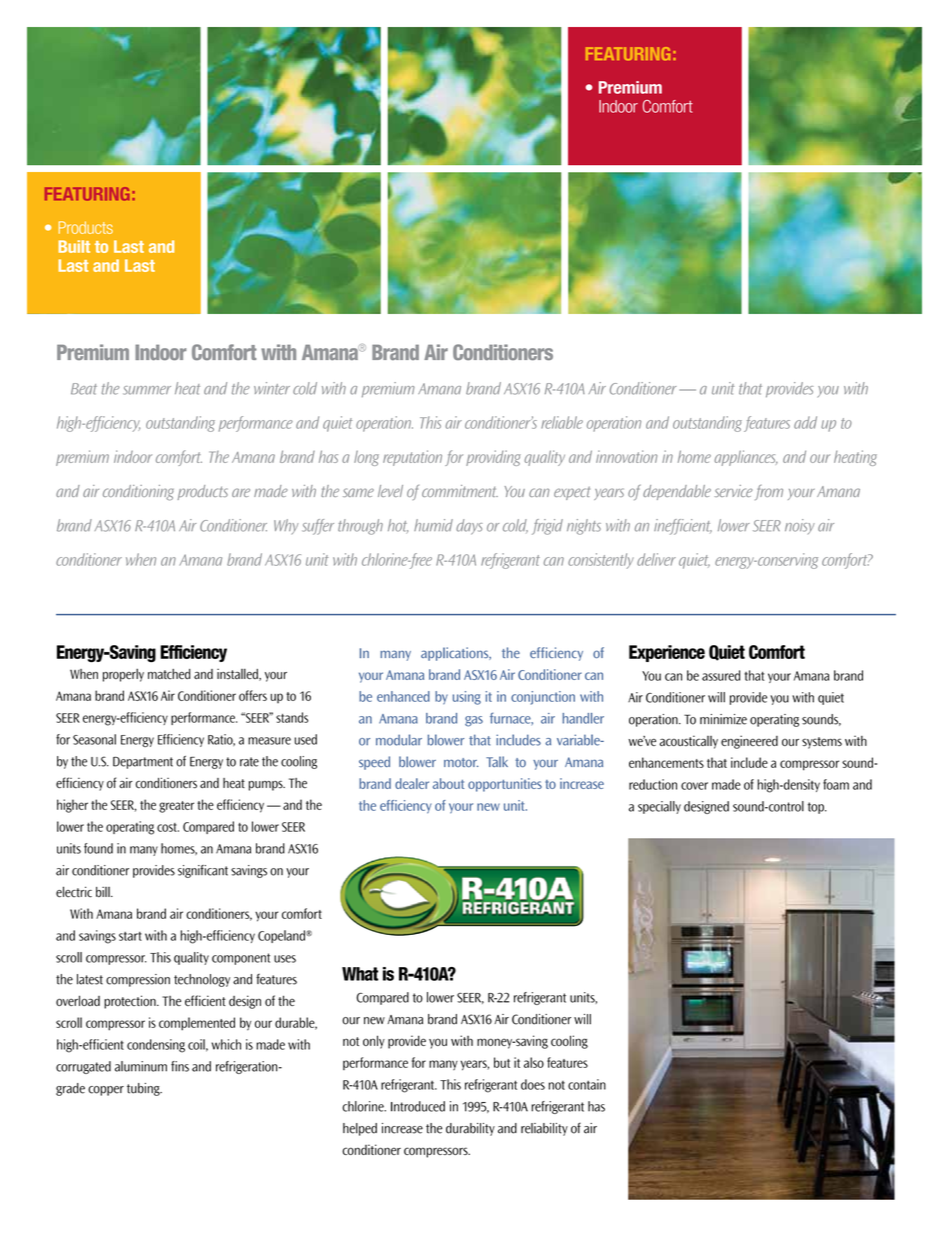 The height and width of the document is (1233, 952). Describe the element at coordinates (169, 674) in the document. I see `matched` at that location.
